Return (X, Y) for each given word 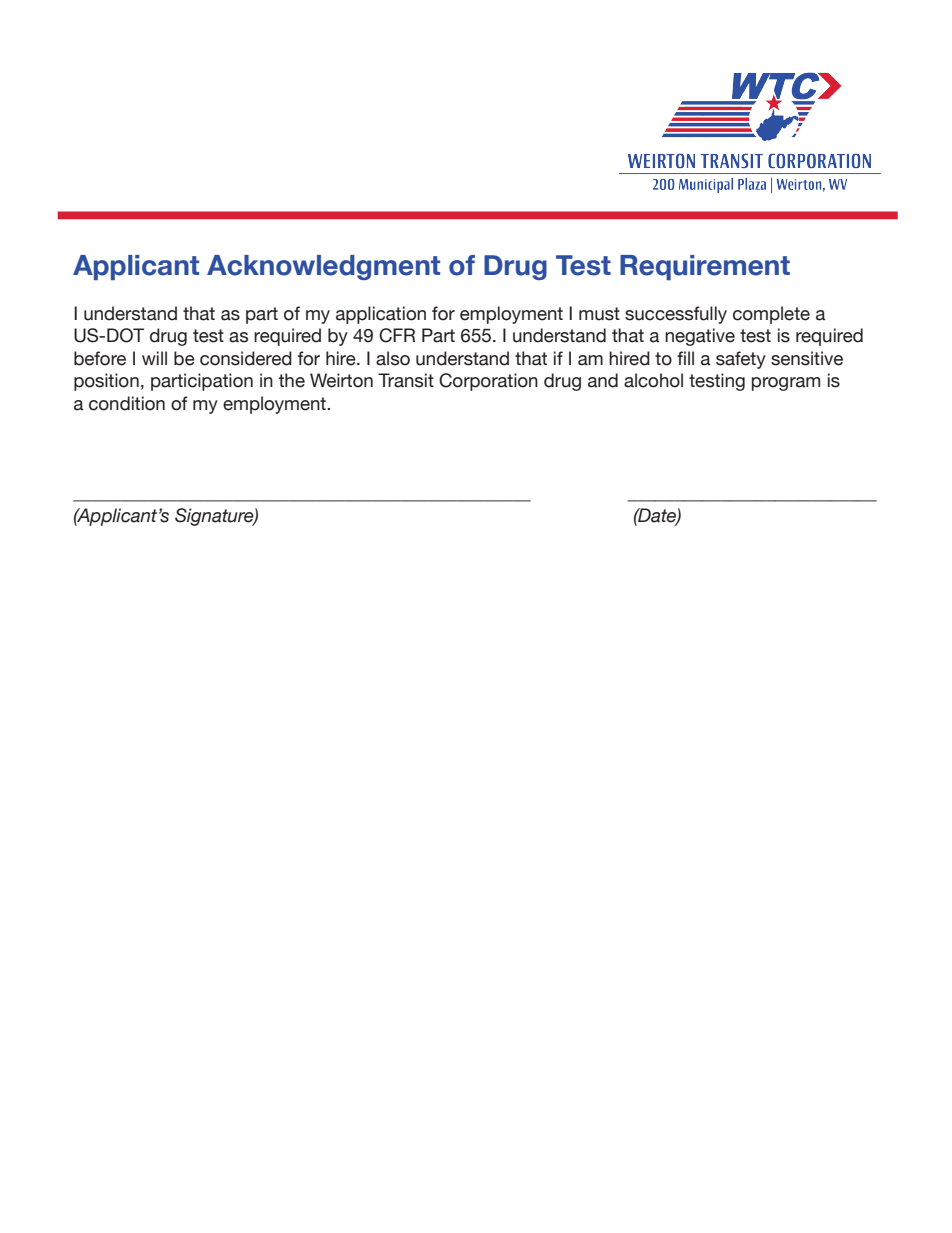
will (154, 358)
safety (741, 360)
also (393, 358)
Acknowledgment (323, 267)
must (599, 314)
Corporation (488, 382)
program (786, 384)
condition (127, 403)
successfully (676, 315)
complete (771, 315)
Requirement (705, 267)
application (381, 315)
